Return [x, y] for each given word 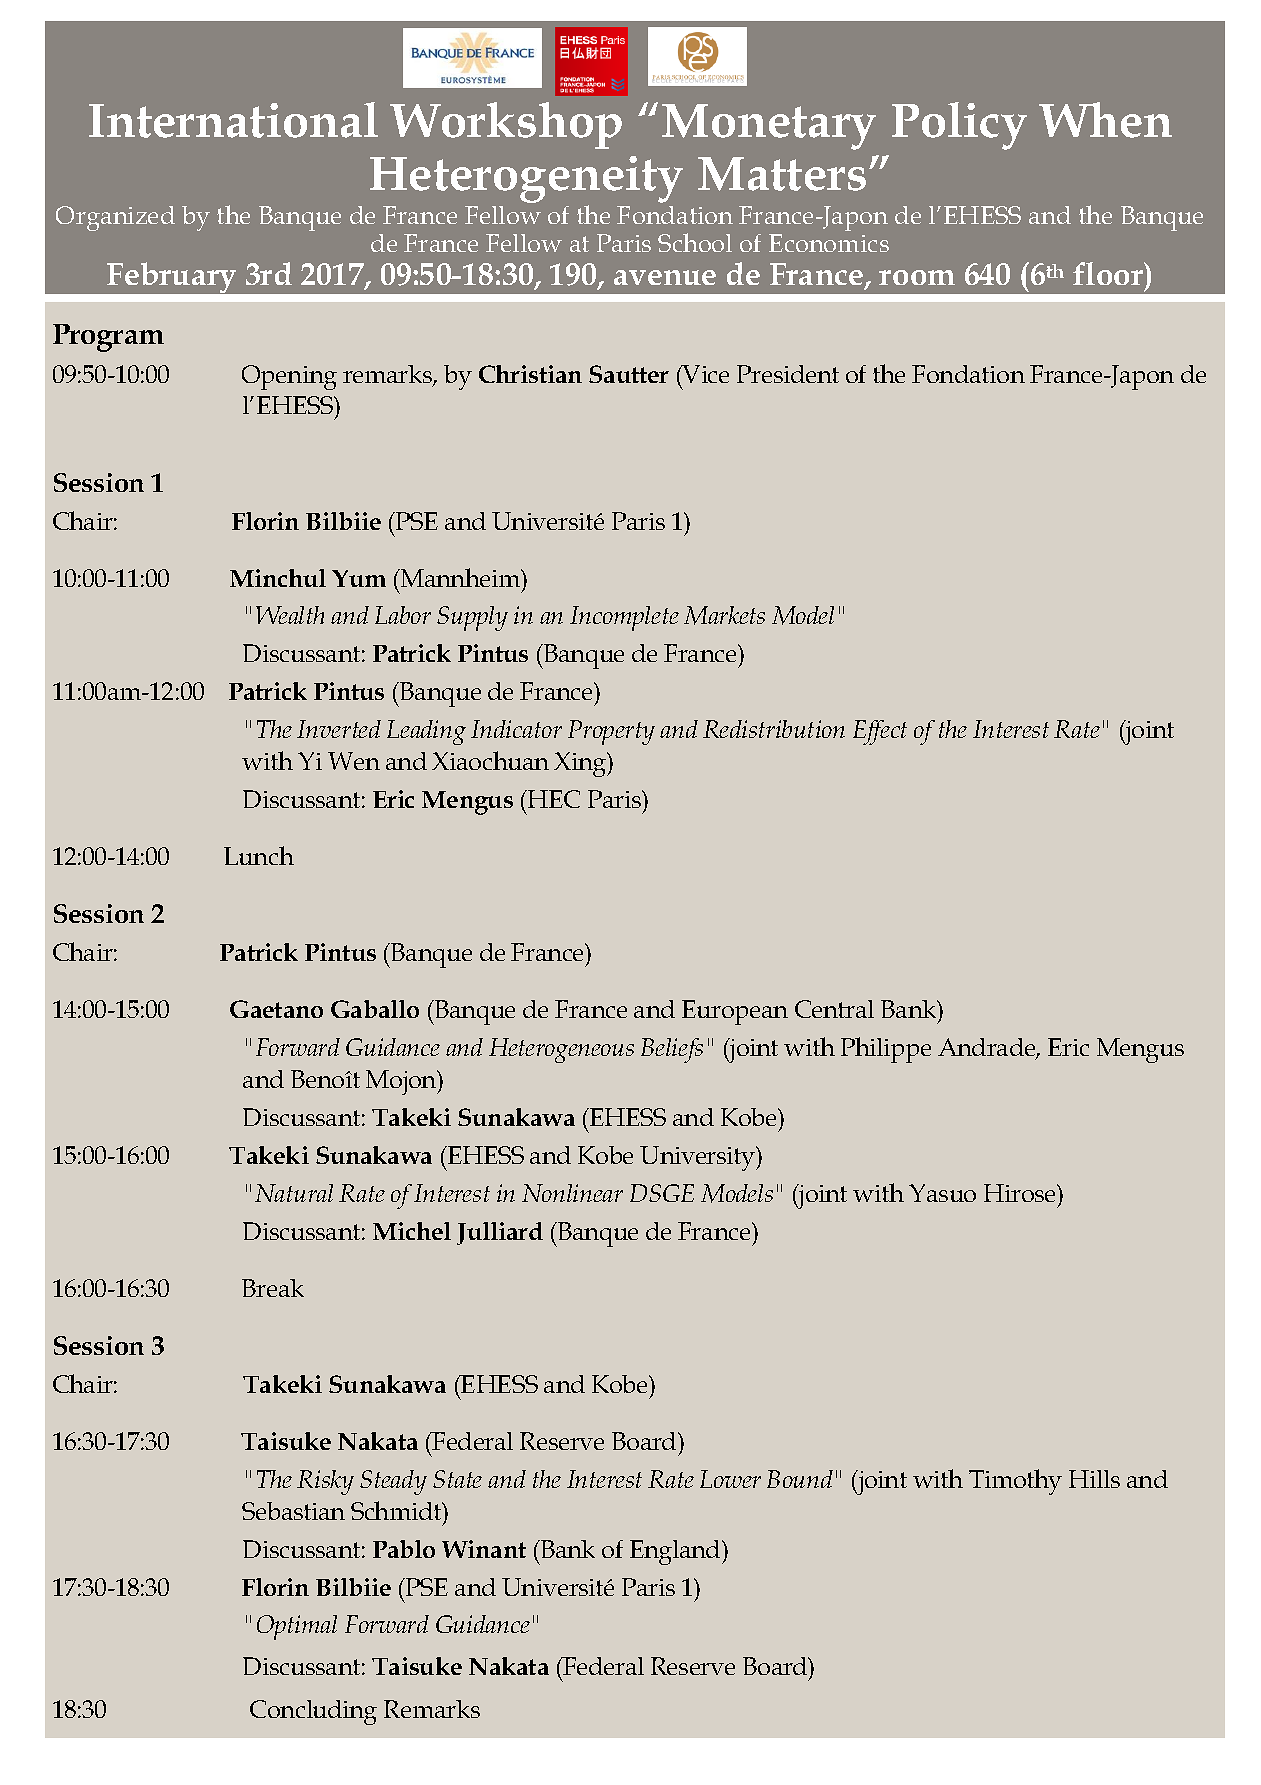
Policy [959, 126]
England [676, 1552]
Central [834, 1009]
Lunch [259, 855]
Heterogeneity [526, 181]
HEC [553, 799]
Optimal [297, 1627]
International [233, 120]
